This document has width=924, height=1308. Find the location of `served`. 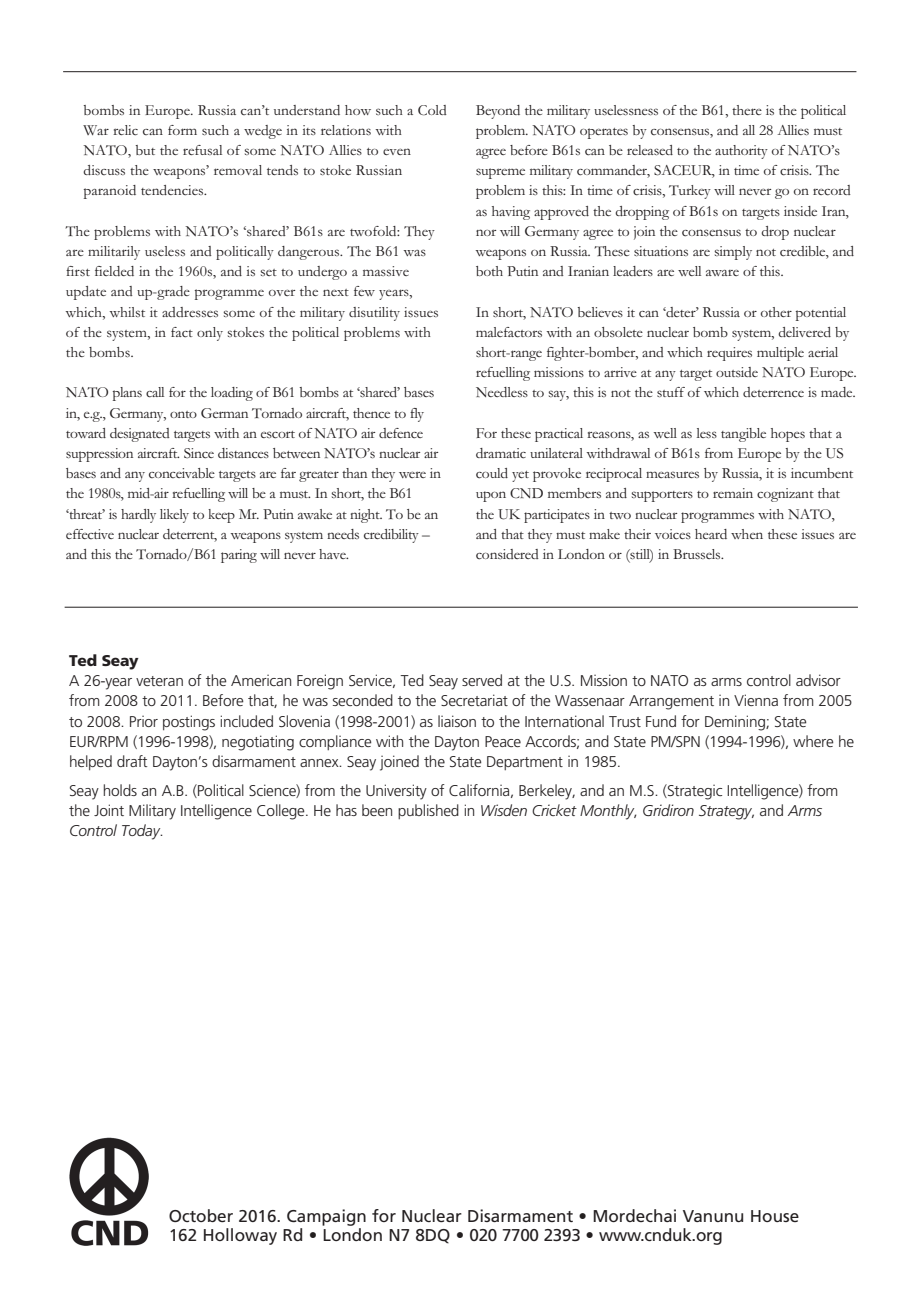

served is located at coordinates (482, 680).
